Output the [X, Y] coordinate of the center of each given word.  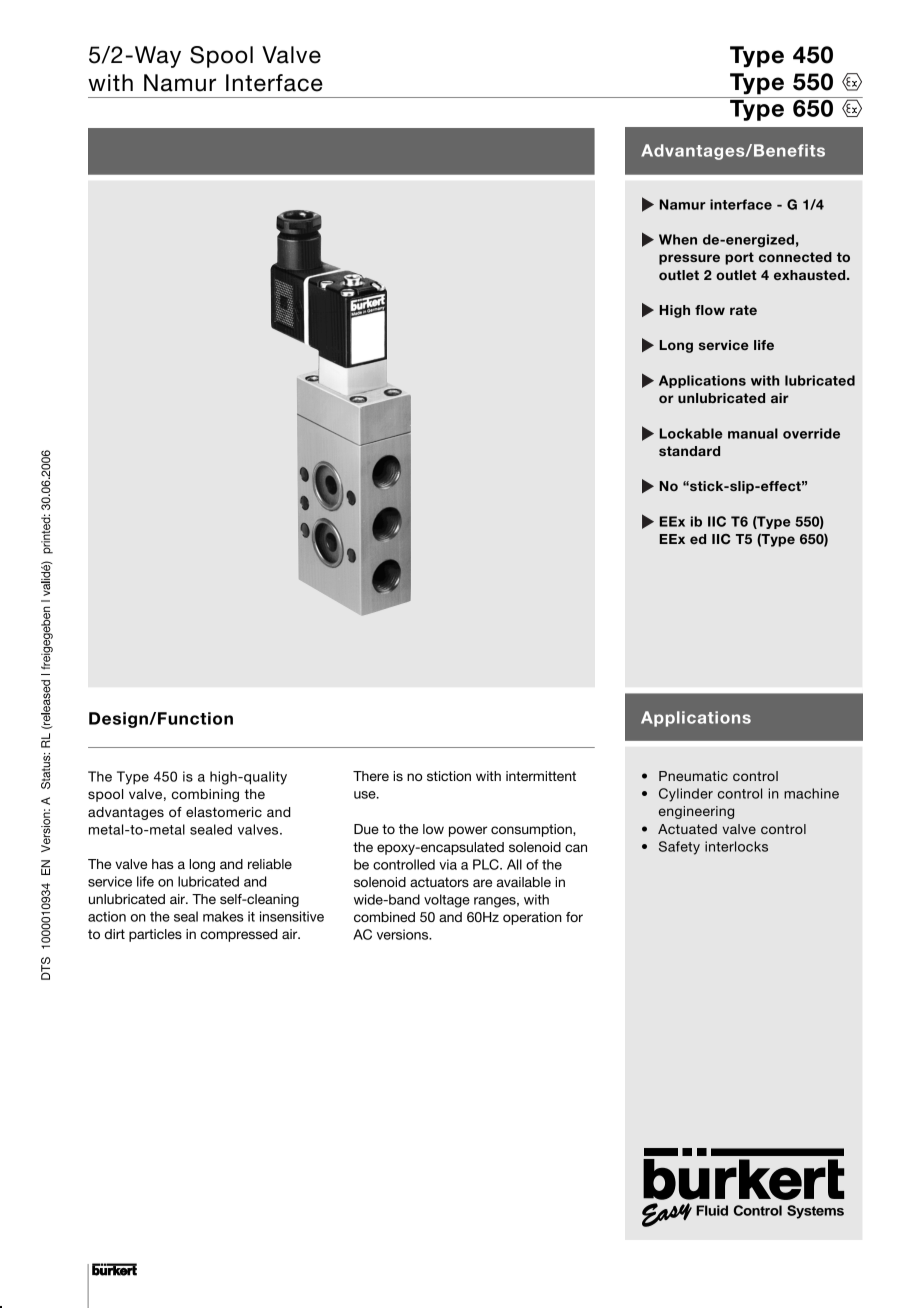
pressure [689, 259]
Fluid [712, 1210]
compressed [239, 935]
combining [205, 795]
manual [753, 433]
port [739, 258]
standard [689, 451]
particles [155, 935]
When [678, 239]
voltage [447, 901]
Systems [815, 1212]
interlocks [736, 846]
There [371, 776]
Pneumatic [693, 776]
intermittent [541, 776]
